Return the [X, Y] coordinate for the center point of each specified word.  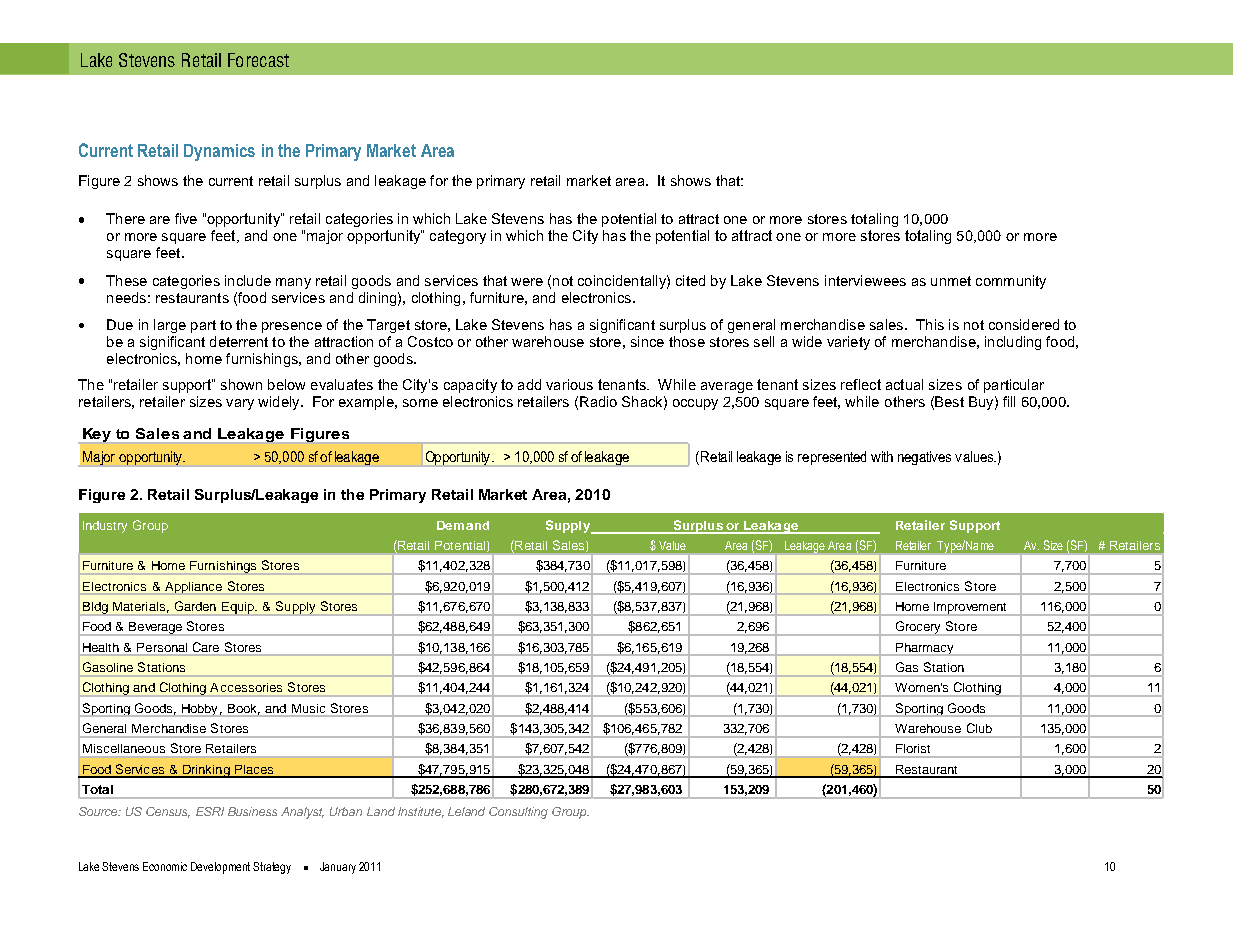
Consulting [518, 813]
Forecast [258, 60]
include [248, 280]
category [458, 237]
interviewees [865, 280]
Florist [913, 748]
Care [206, 647]
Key [97, 435]
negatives [924, 458]
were [527, 282]
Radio [598, 401]
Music [308, 708]
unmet [951, 281]
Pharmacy [924, 649]
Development [220, 868]
